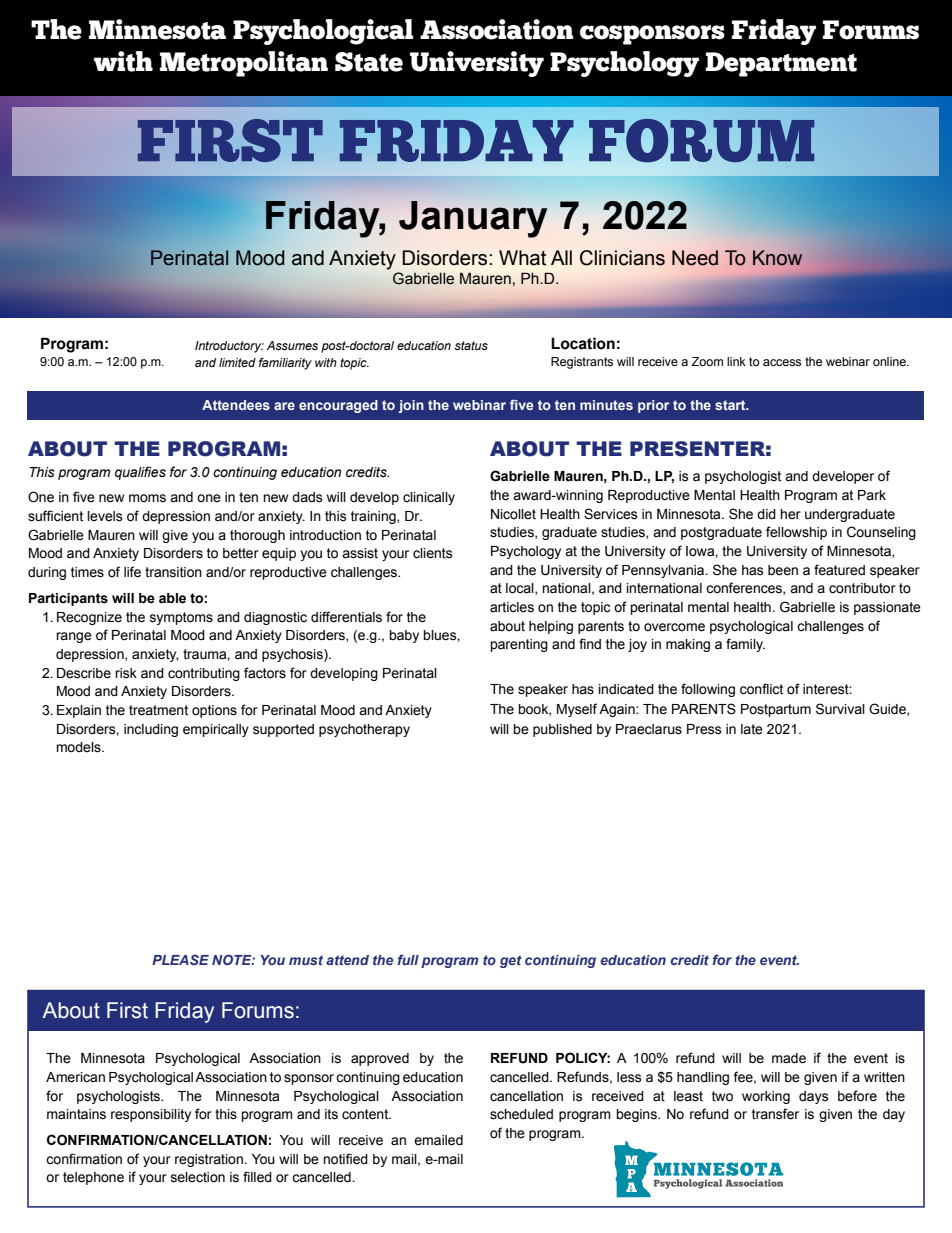  What do you see at coordinates (244, 64) in the screenshot?
I see `Metropolitan` at bounding box center [244, 64].
